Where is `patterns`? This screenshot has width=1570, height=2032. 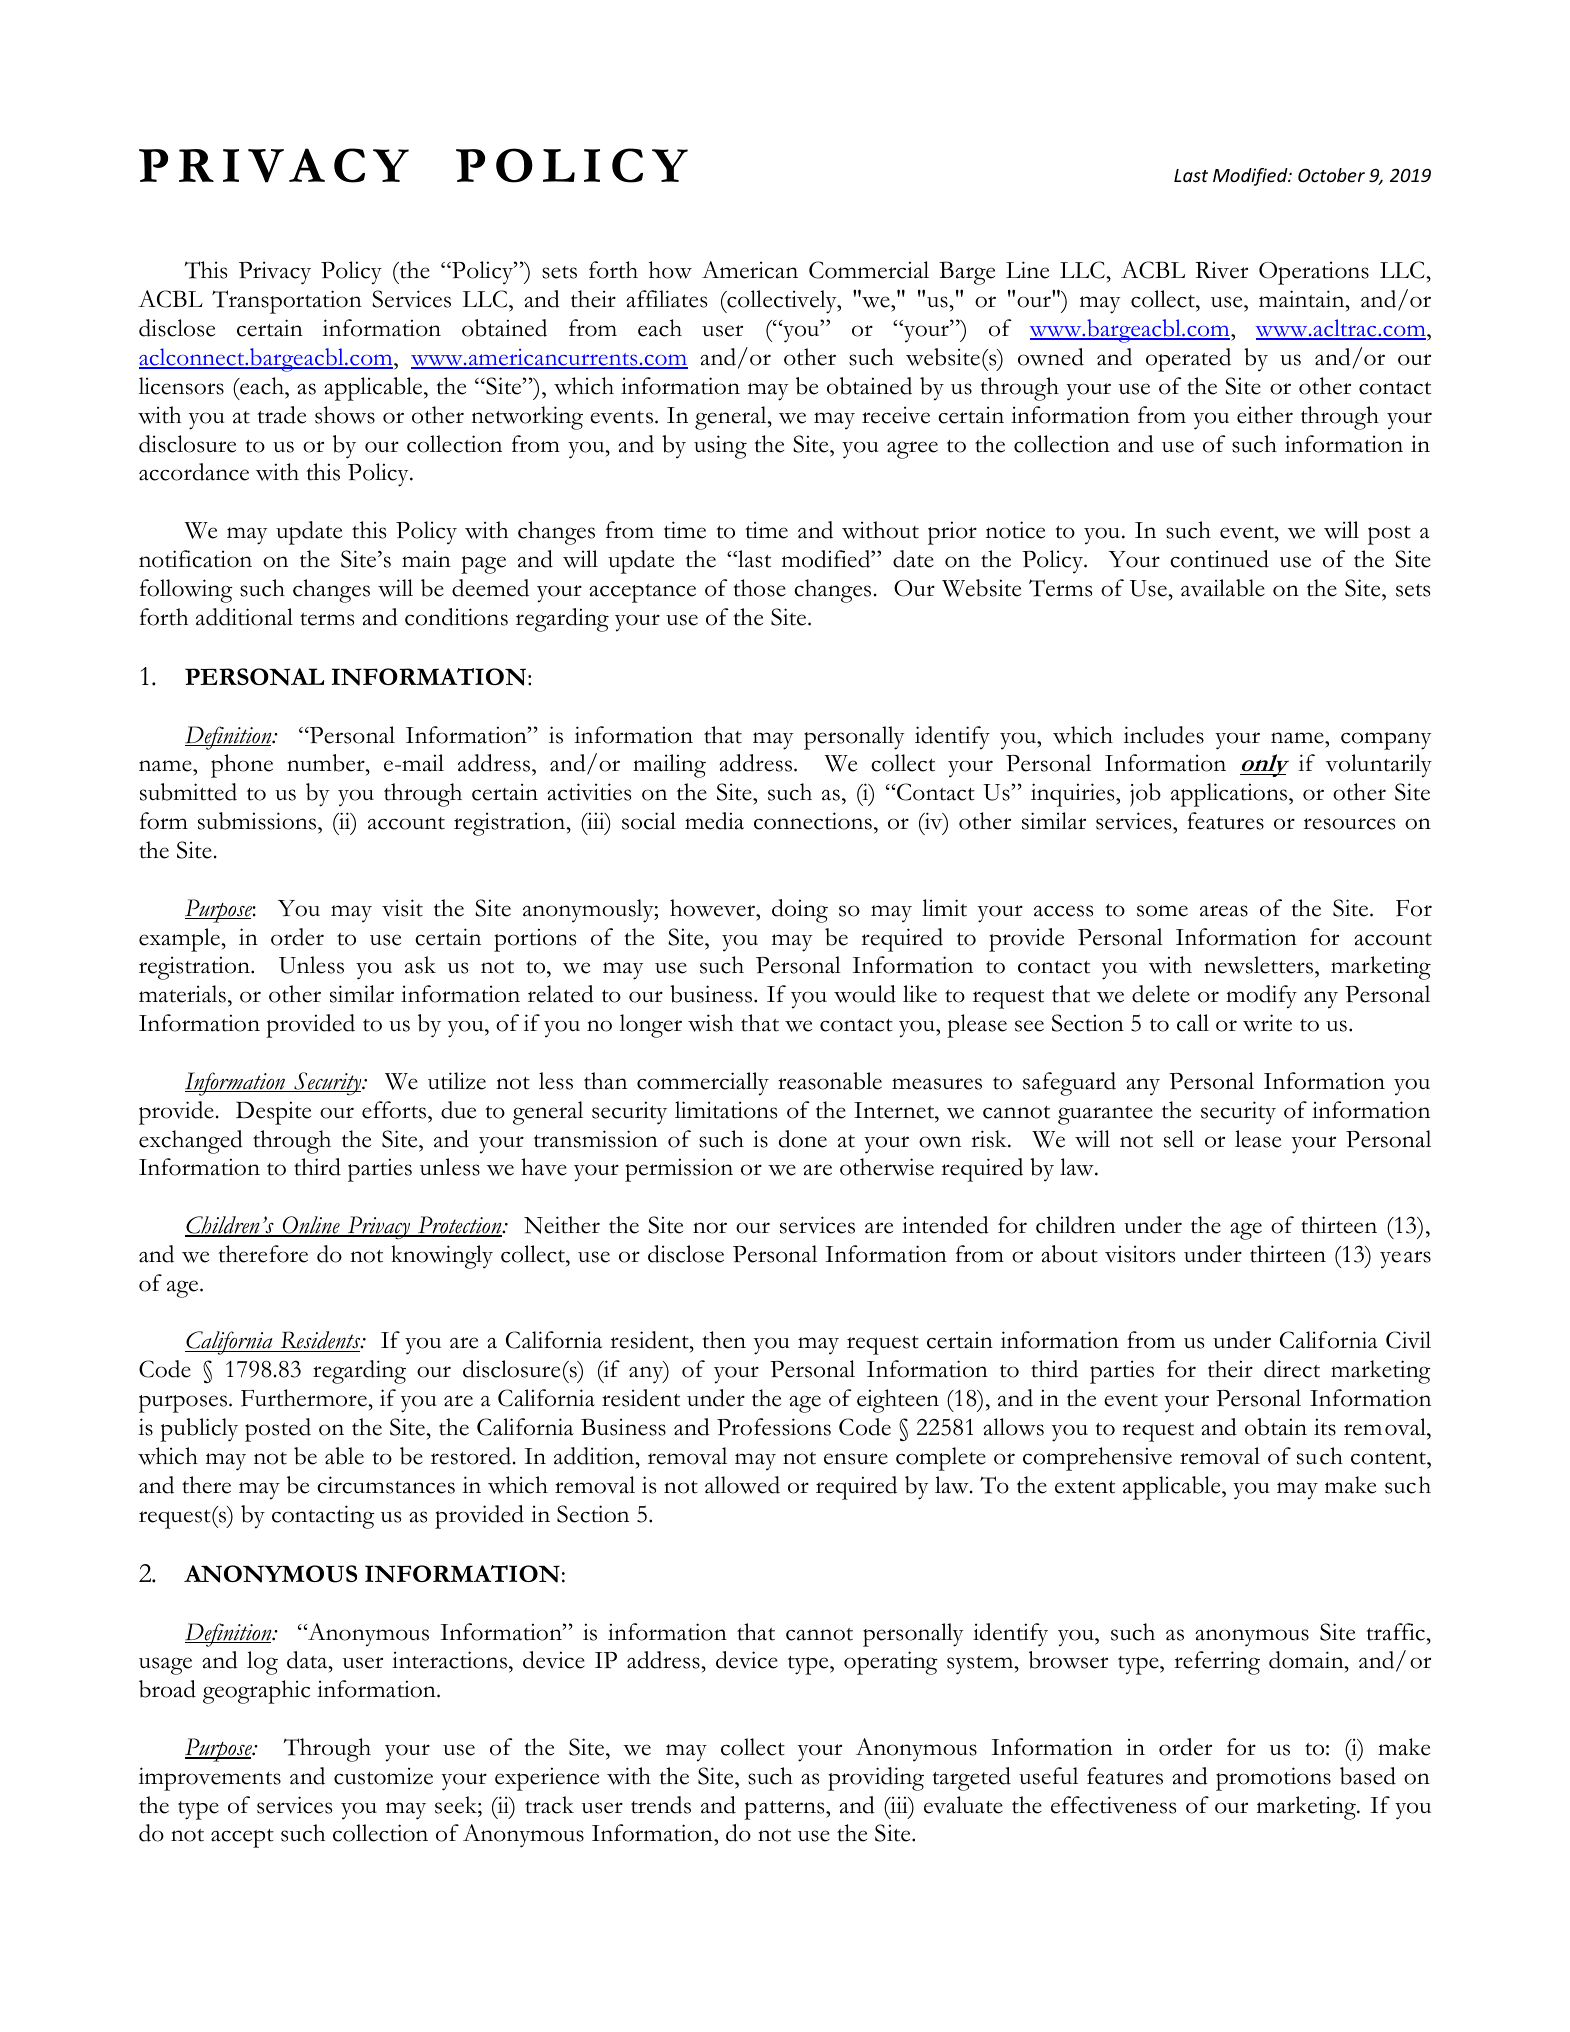 patterns is located at coordinates (785, 1810).
